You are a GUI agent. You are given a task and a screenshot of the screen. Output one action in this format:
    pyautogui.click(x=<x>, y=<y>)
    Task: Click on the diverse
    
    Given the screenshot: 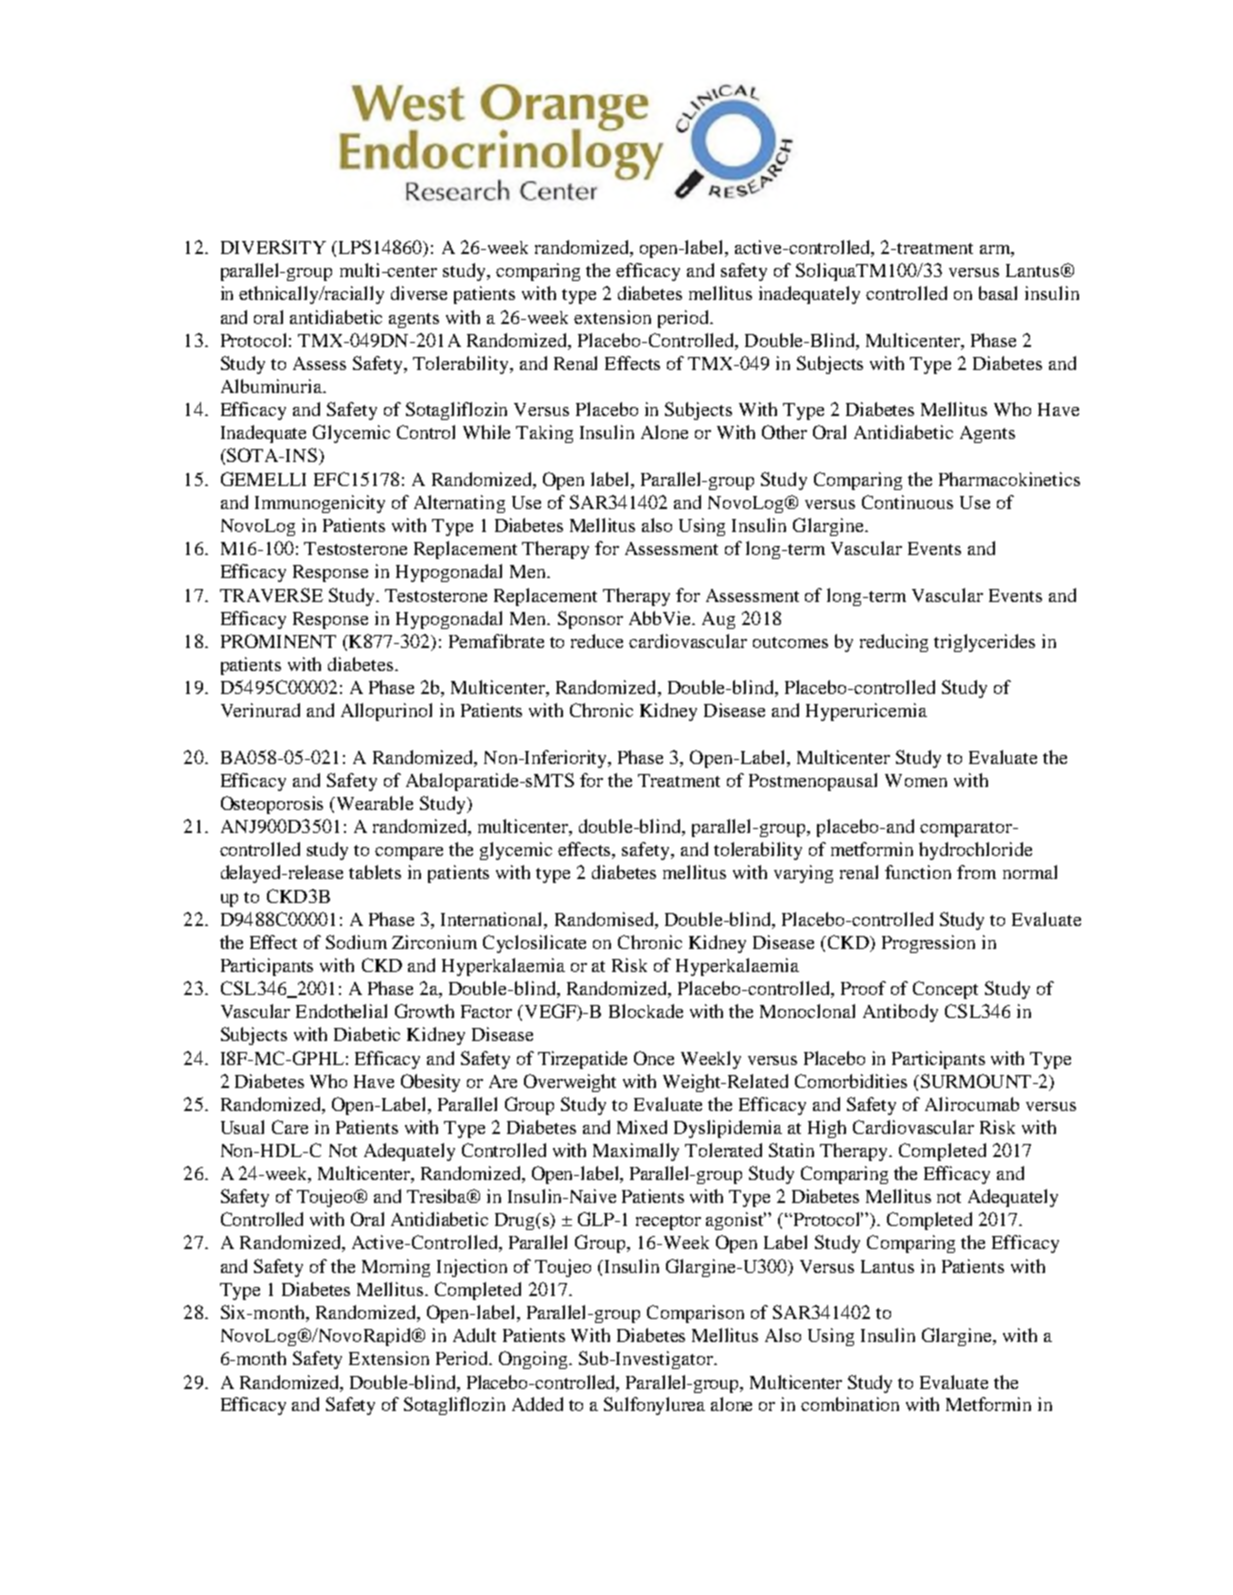 What is the action you would take?
    pyautogui.click(x=419, y=293)
